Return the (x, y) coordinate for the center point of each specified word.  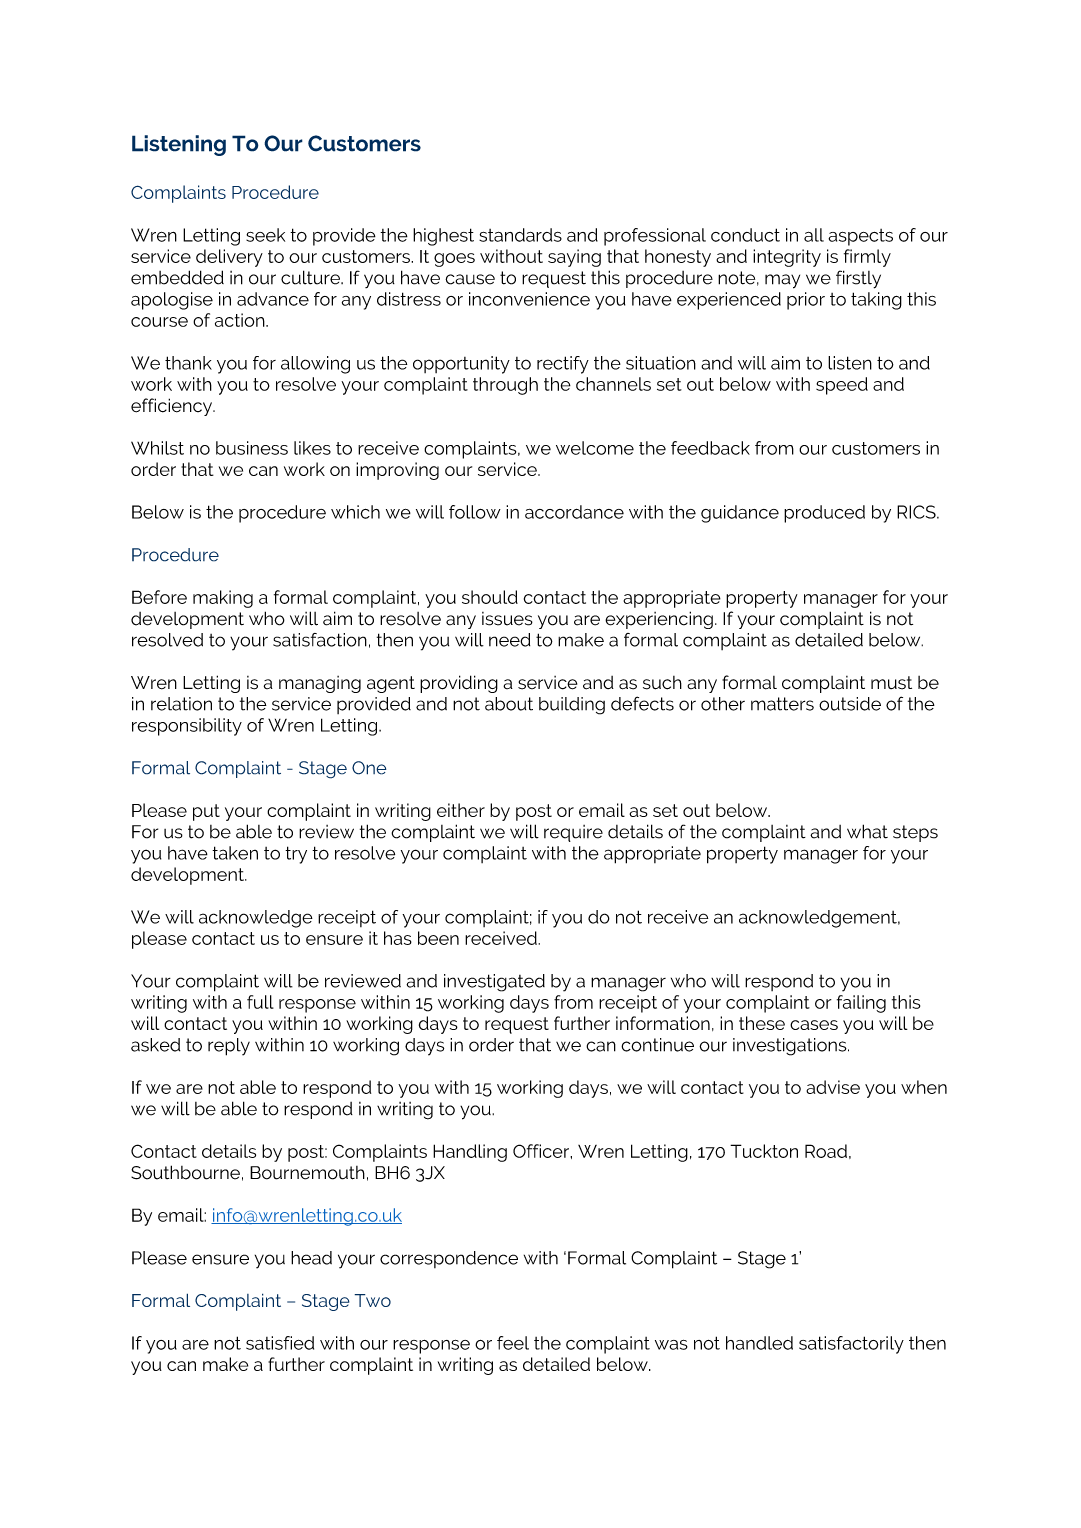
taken (235, 853)
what (867, 831)
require (573, 833)
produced (824, 514)
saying (574, 258)
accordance (574, 512)
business (252, 448)
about (509, 704)
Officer (542, 1151)
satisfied (280, 1343)
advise (833, 1087)
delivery (229, 258)
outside (850, 704)
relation (181, 704)
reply (229, 1047)
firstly (858, 279)
